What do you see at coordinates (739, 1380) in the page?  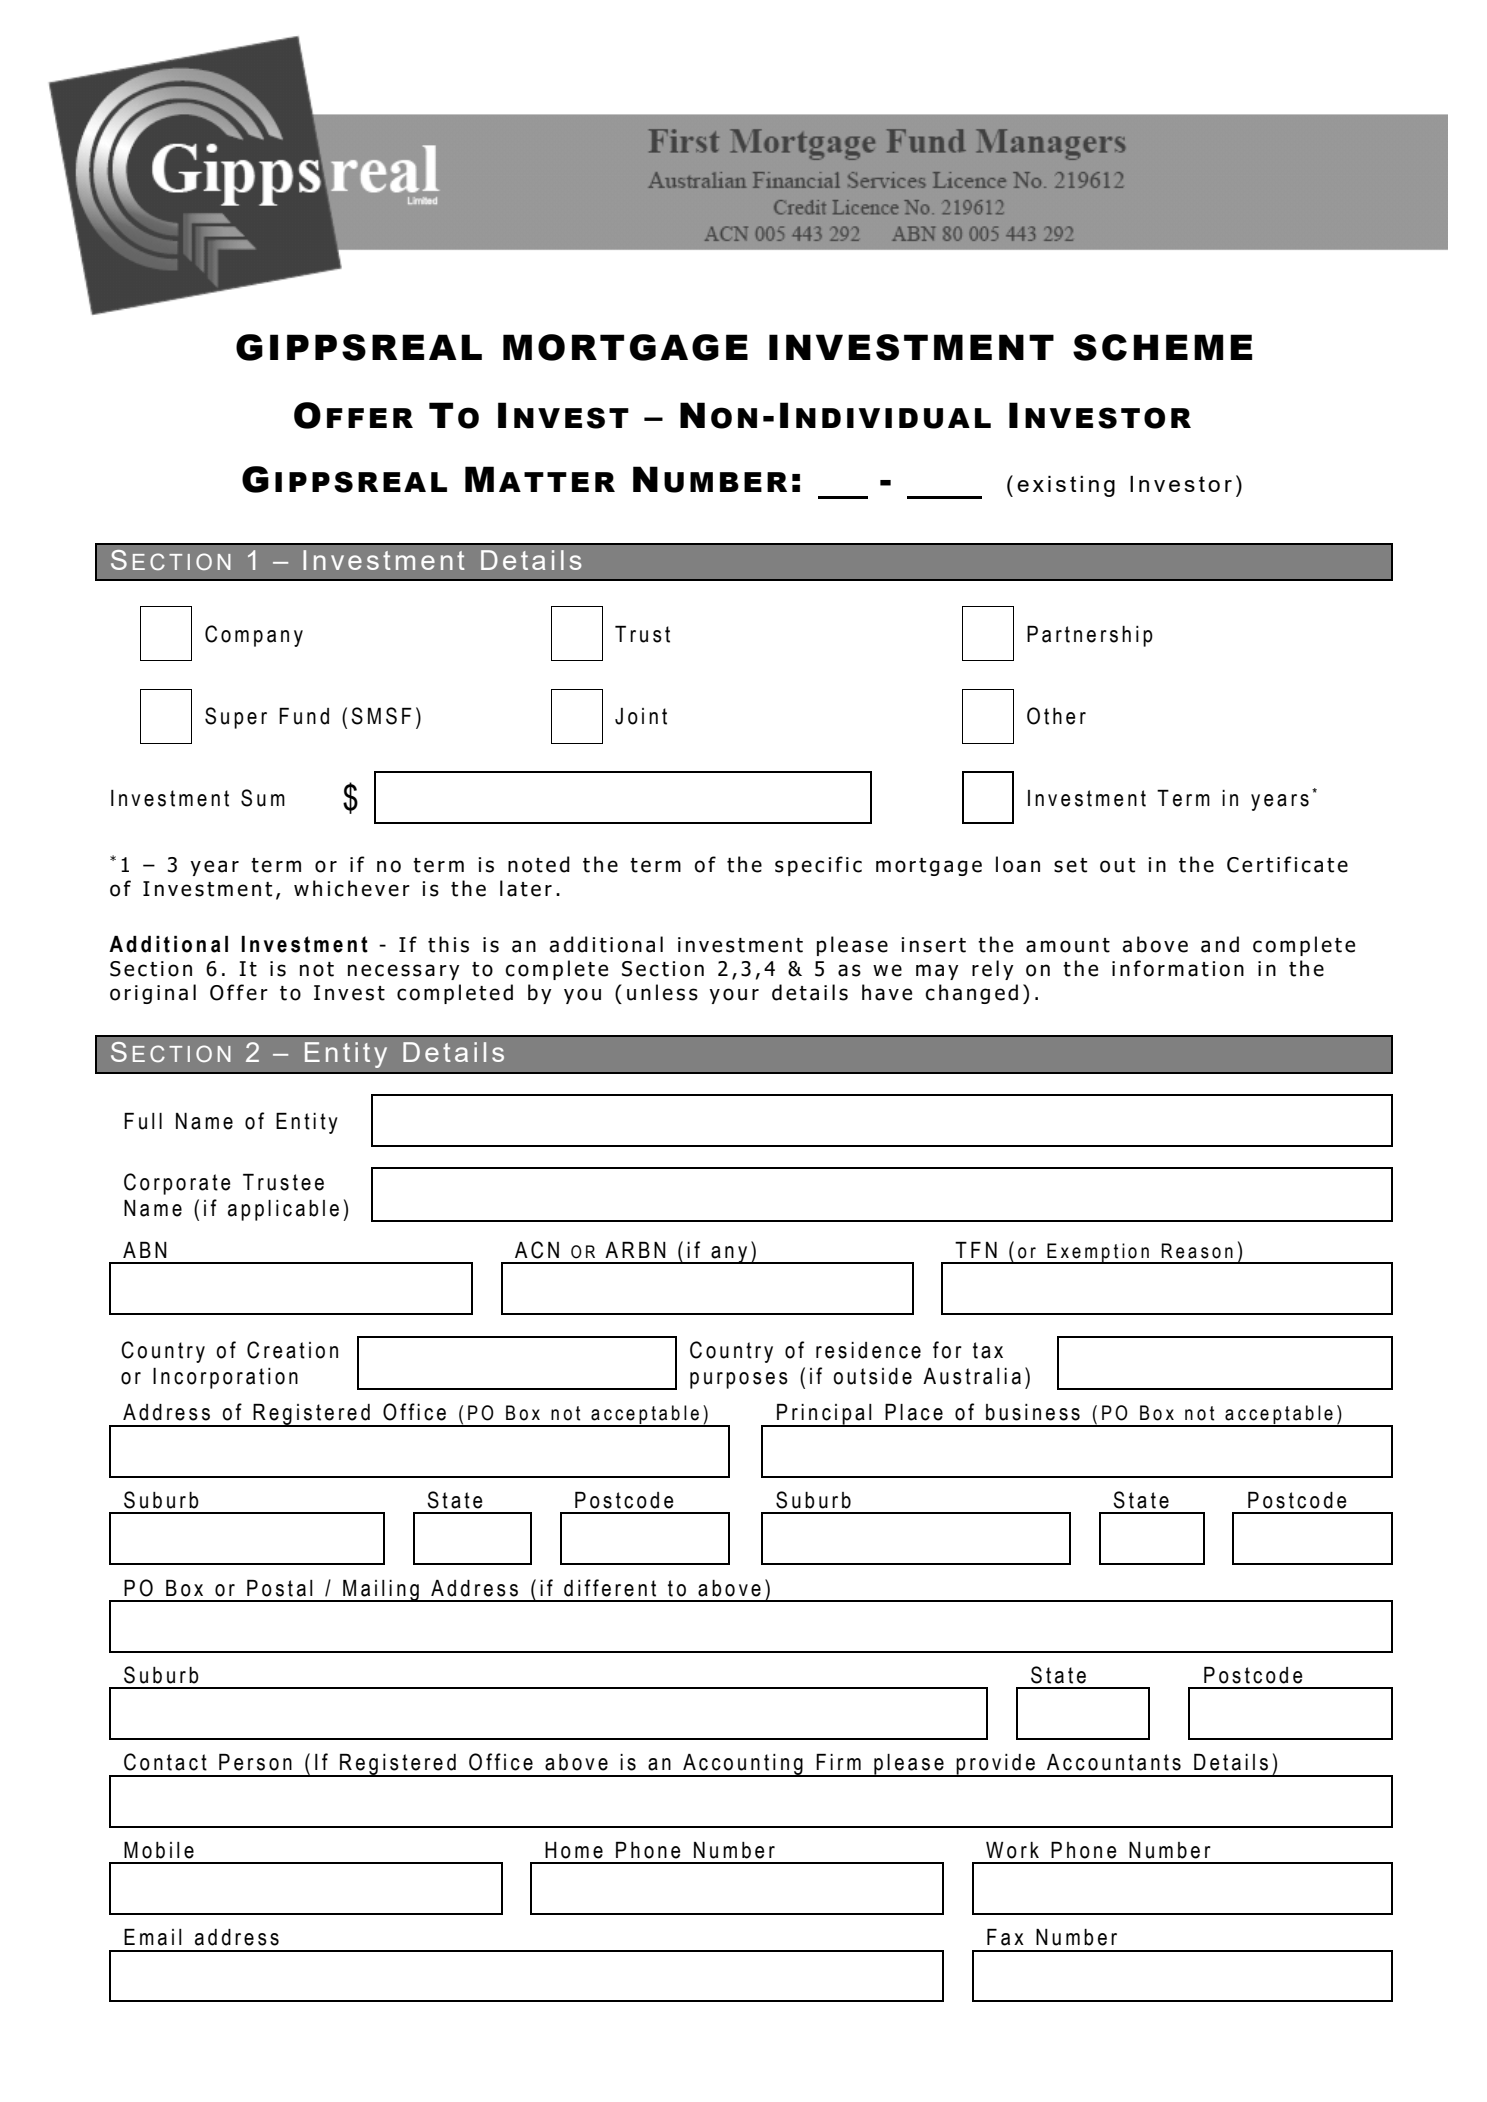 I see `purposes` at bounding box center [739, 1380].
